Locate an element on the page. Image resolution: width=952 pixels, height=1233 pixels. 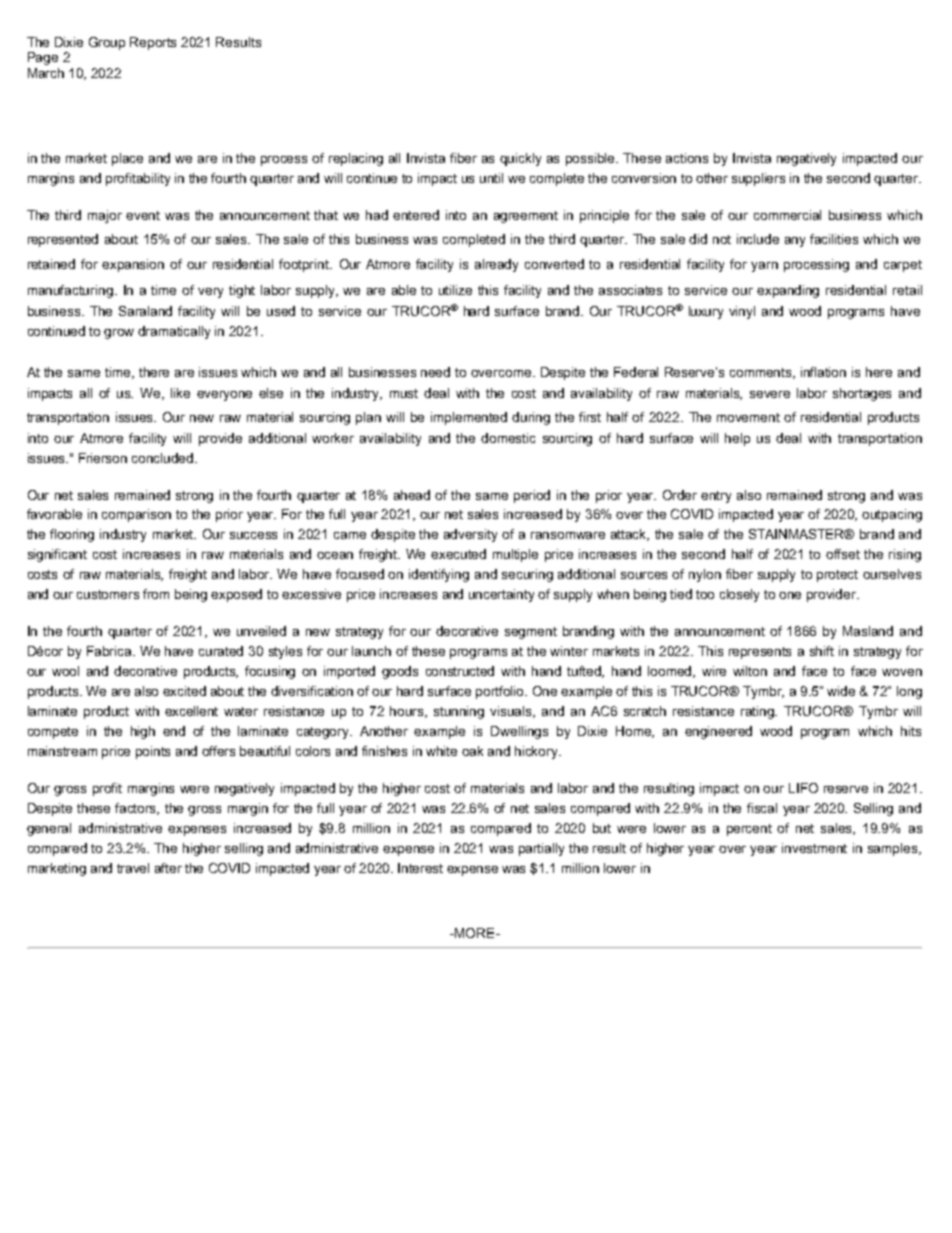
domestic is located at coordinates (508, 438).
